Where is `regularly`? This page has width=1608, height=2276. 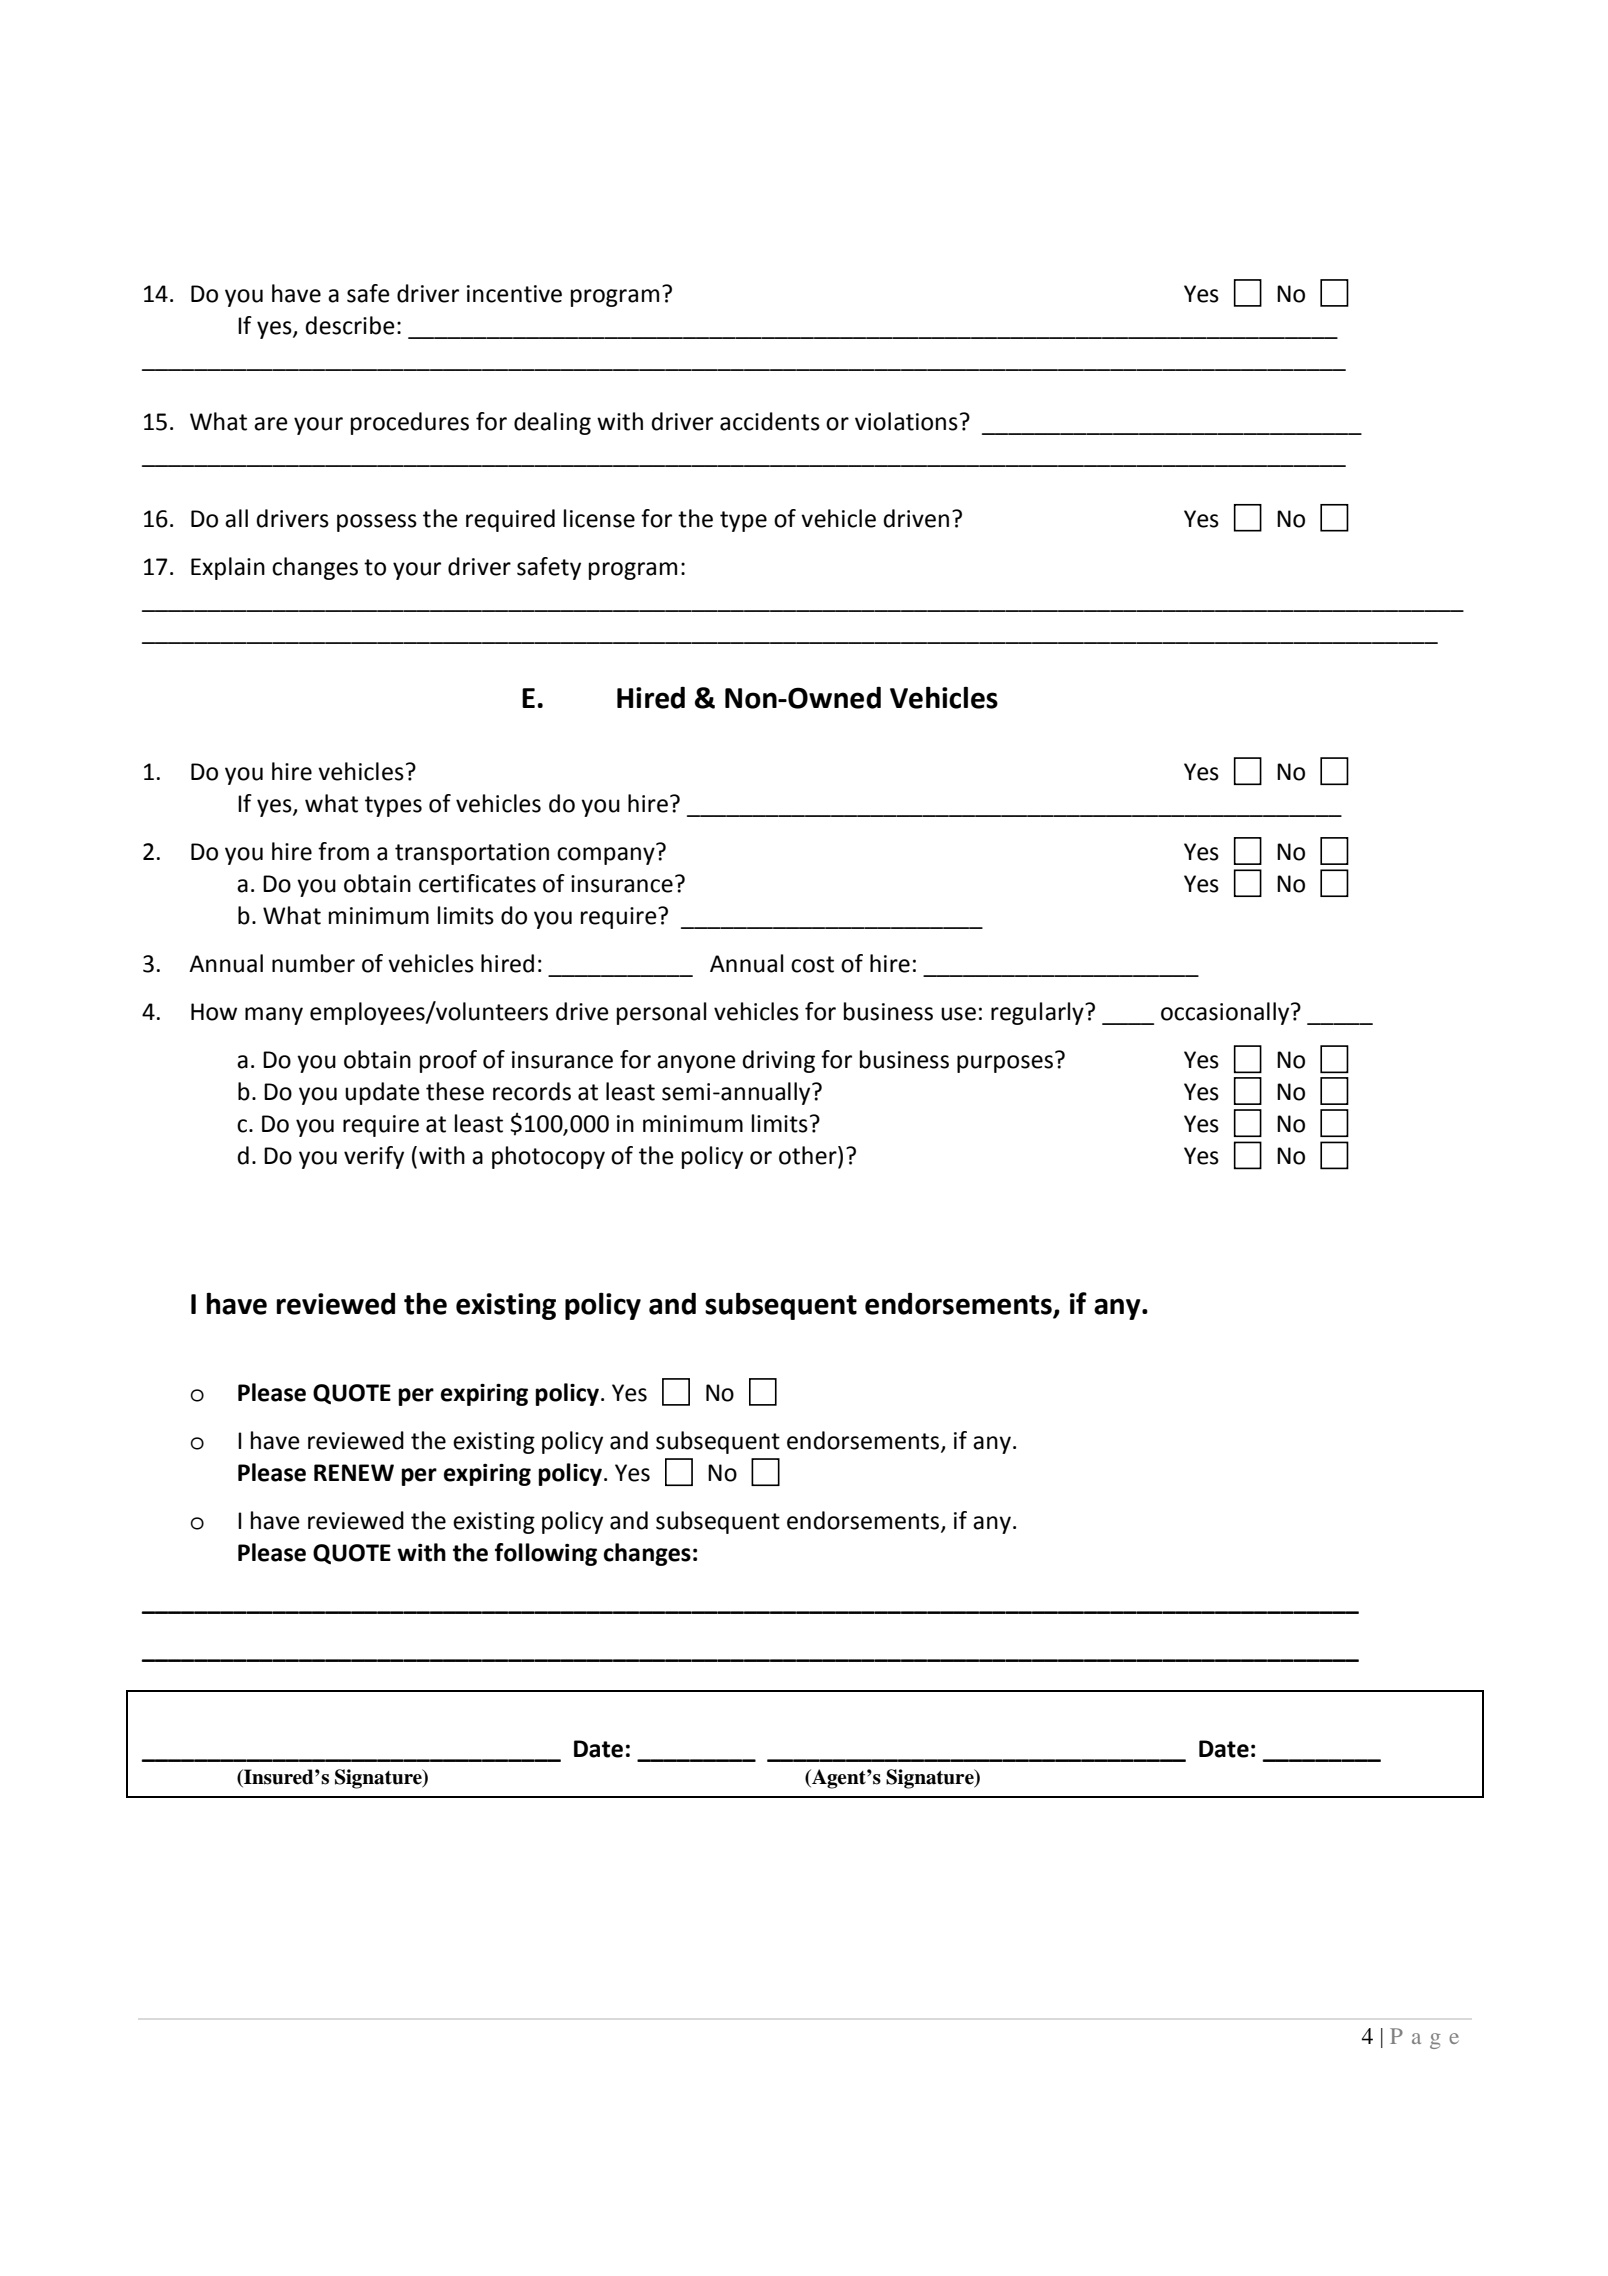 regularly is located at coordinates (1038, 1013).
